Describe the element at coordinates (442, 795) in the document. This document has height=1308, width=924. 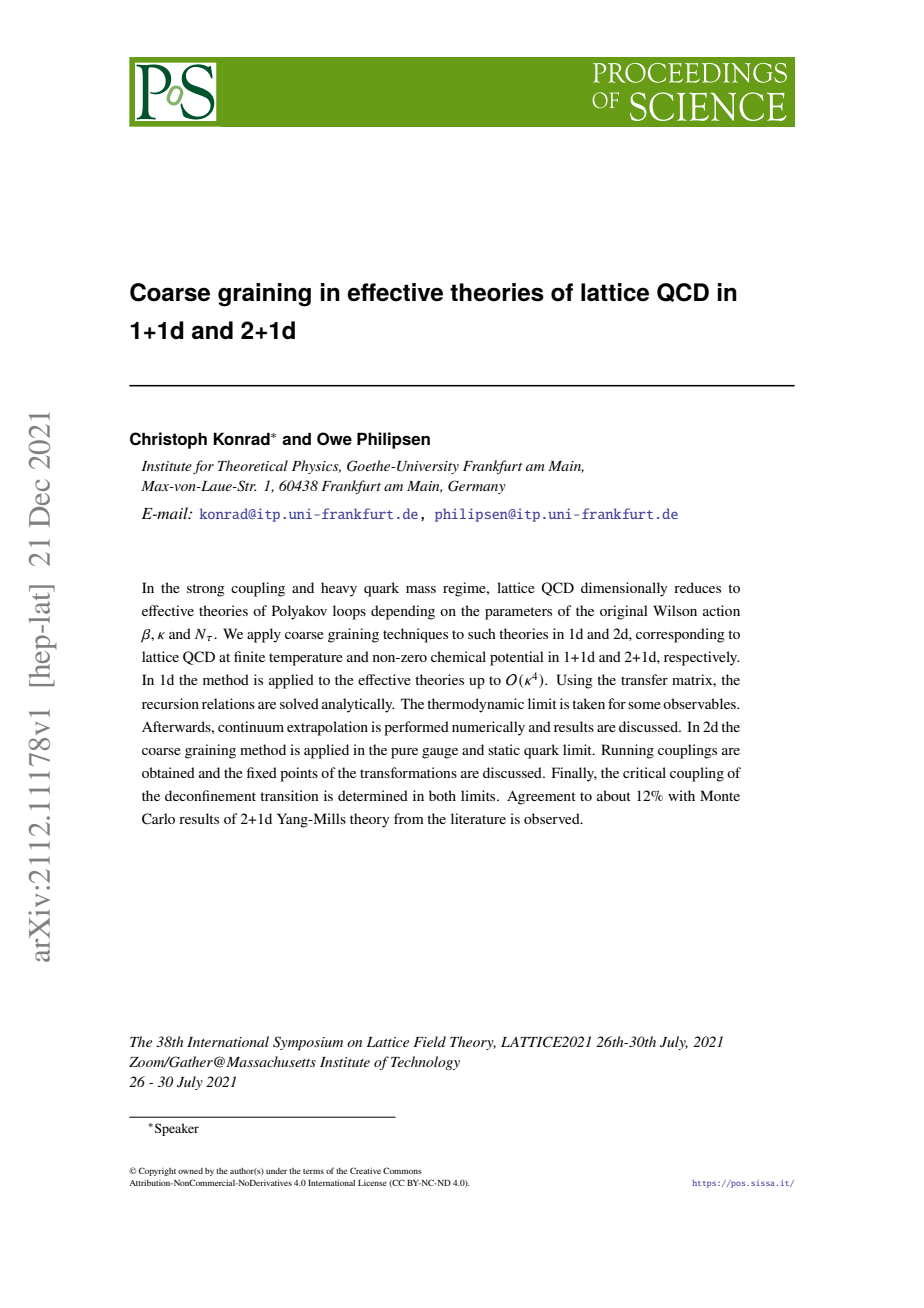
I see `both` at that location.
